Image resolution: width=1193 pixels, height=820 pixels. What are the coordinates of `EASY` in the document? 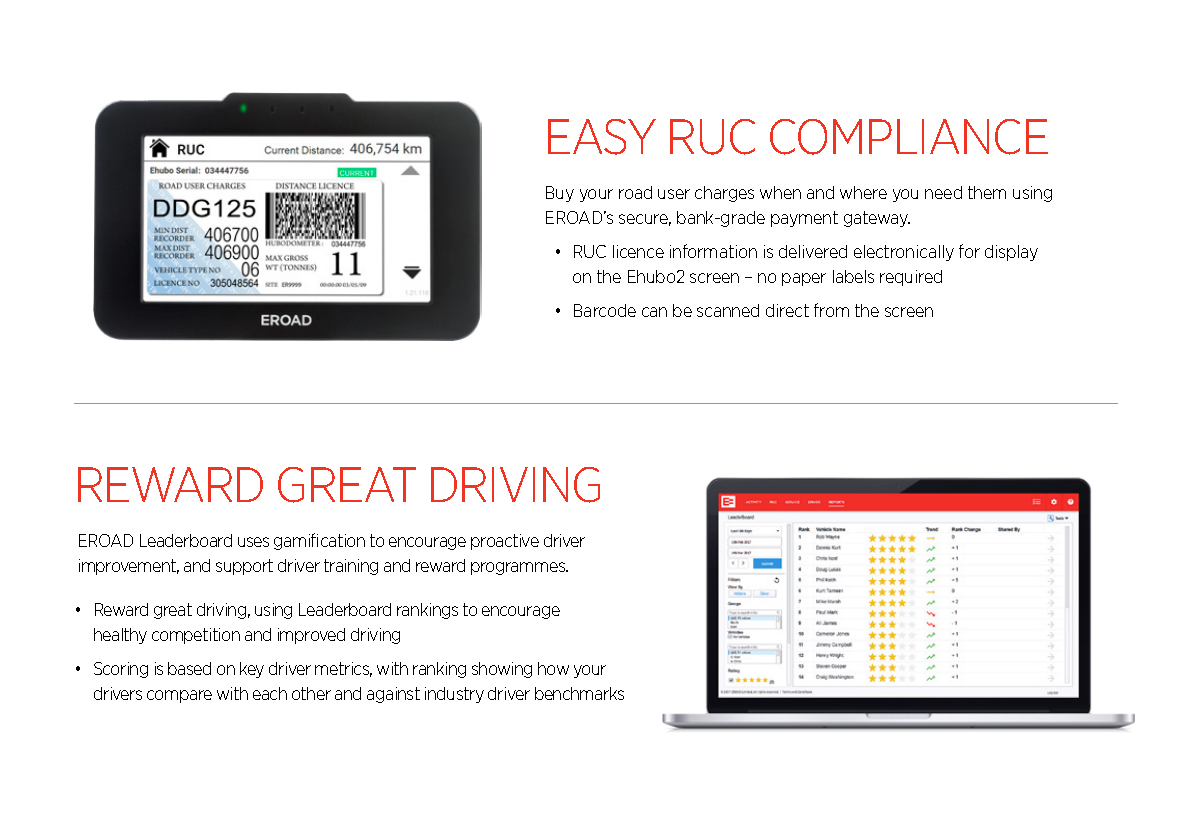 It's located at (602, 137).
